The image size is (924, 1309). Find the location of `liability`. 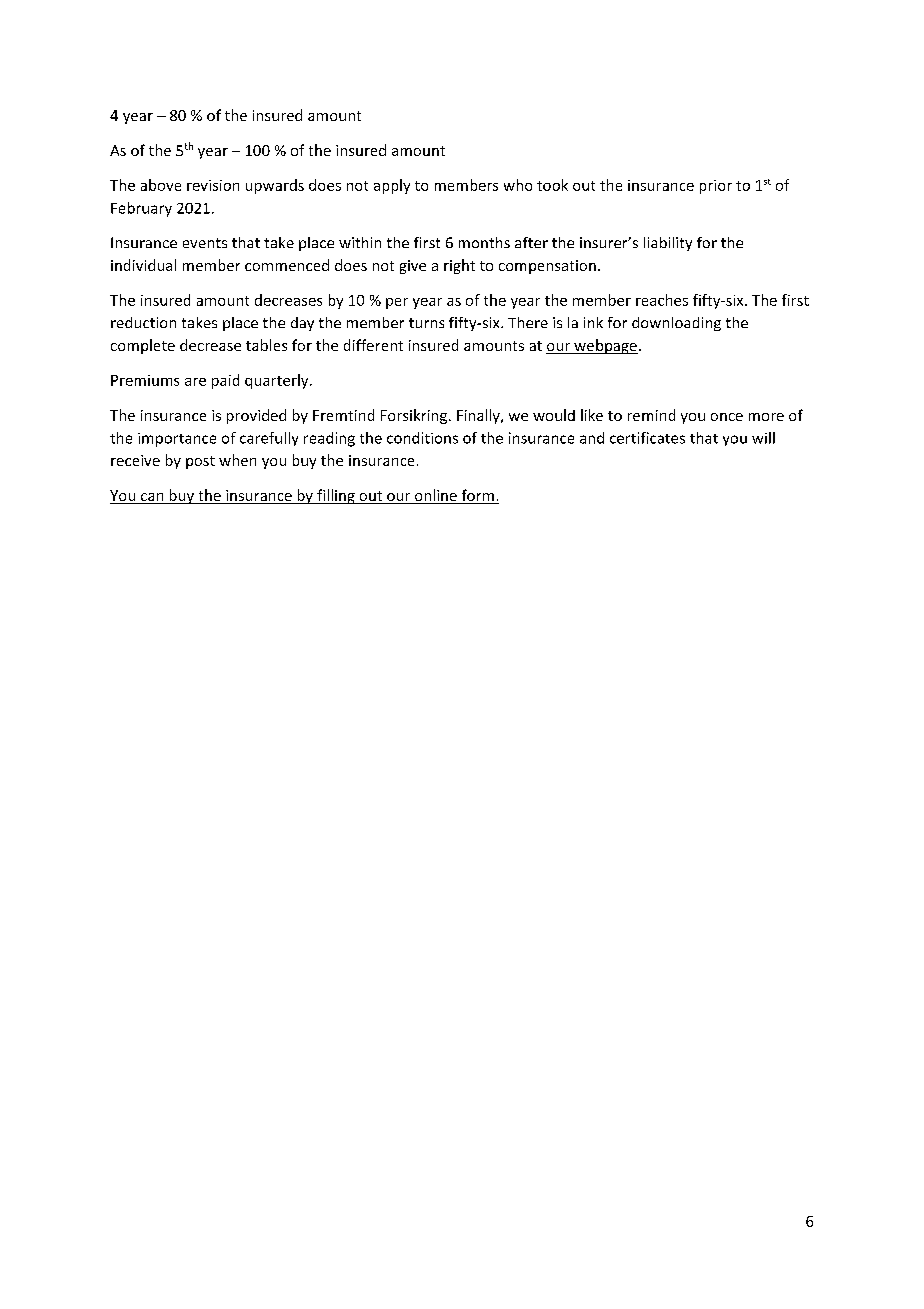

liability is located at coordinates (668, 244).
